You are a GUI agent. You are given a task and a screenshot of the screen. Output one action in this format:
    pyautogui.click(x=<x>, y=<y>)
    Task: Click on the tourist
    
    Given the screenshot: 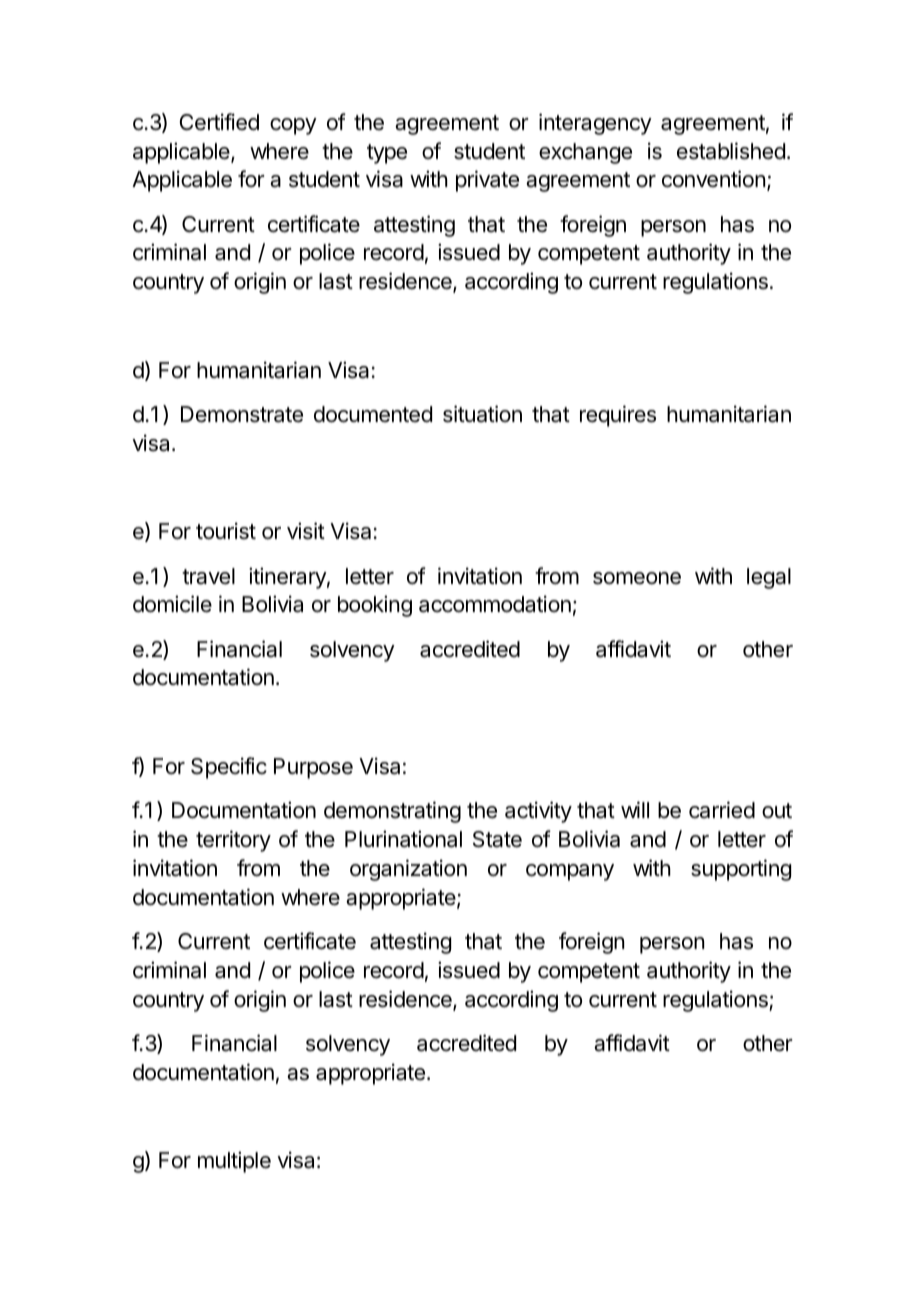 What is the action you would take?
    pyautogui.click(x=226, y=531)
